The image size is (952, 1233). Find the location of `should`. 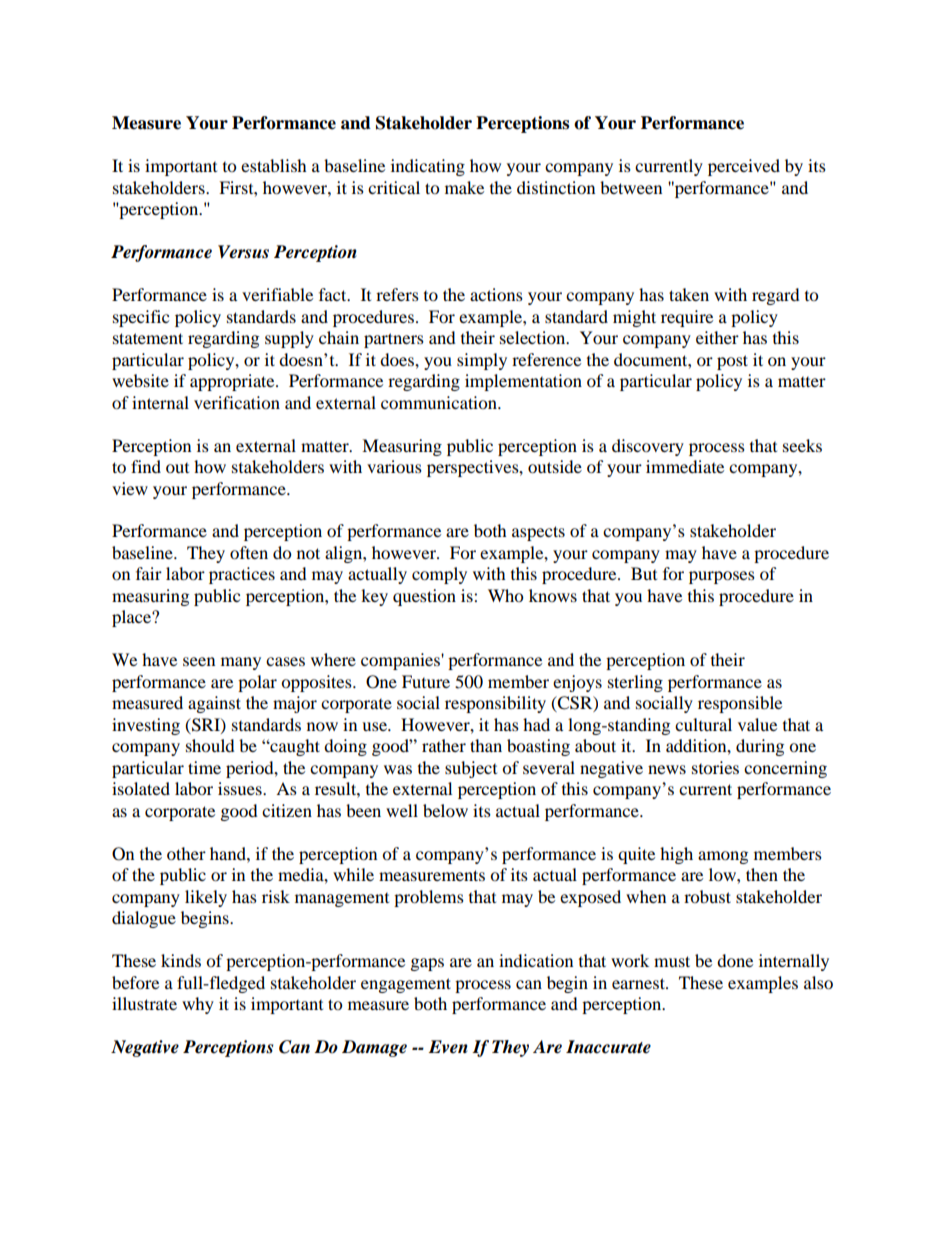

should is located at coordinates (210, 745).
